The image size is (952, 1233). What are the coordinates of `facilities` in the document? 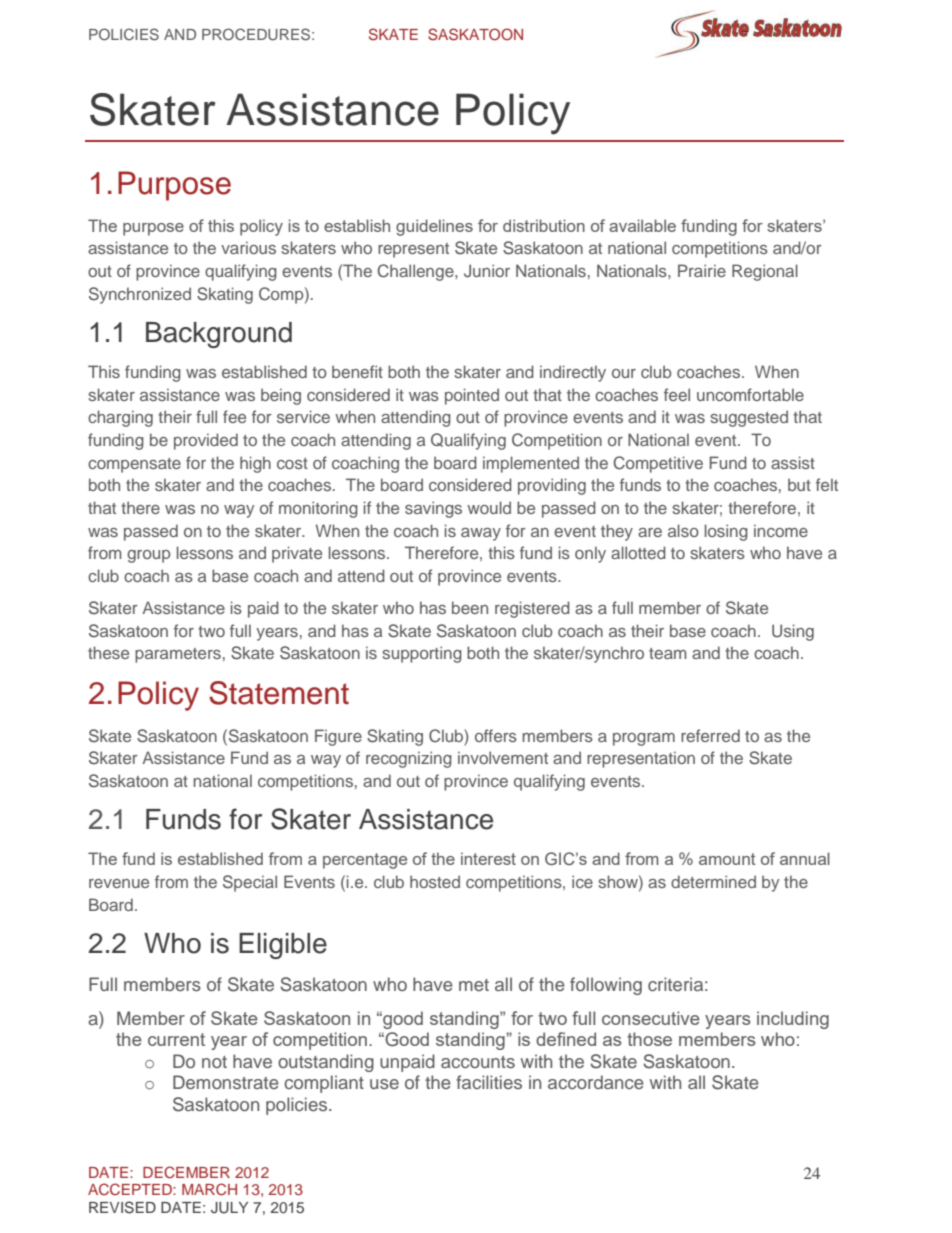 It's located at (489, 1082).
